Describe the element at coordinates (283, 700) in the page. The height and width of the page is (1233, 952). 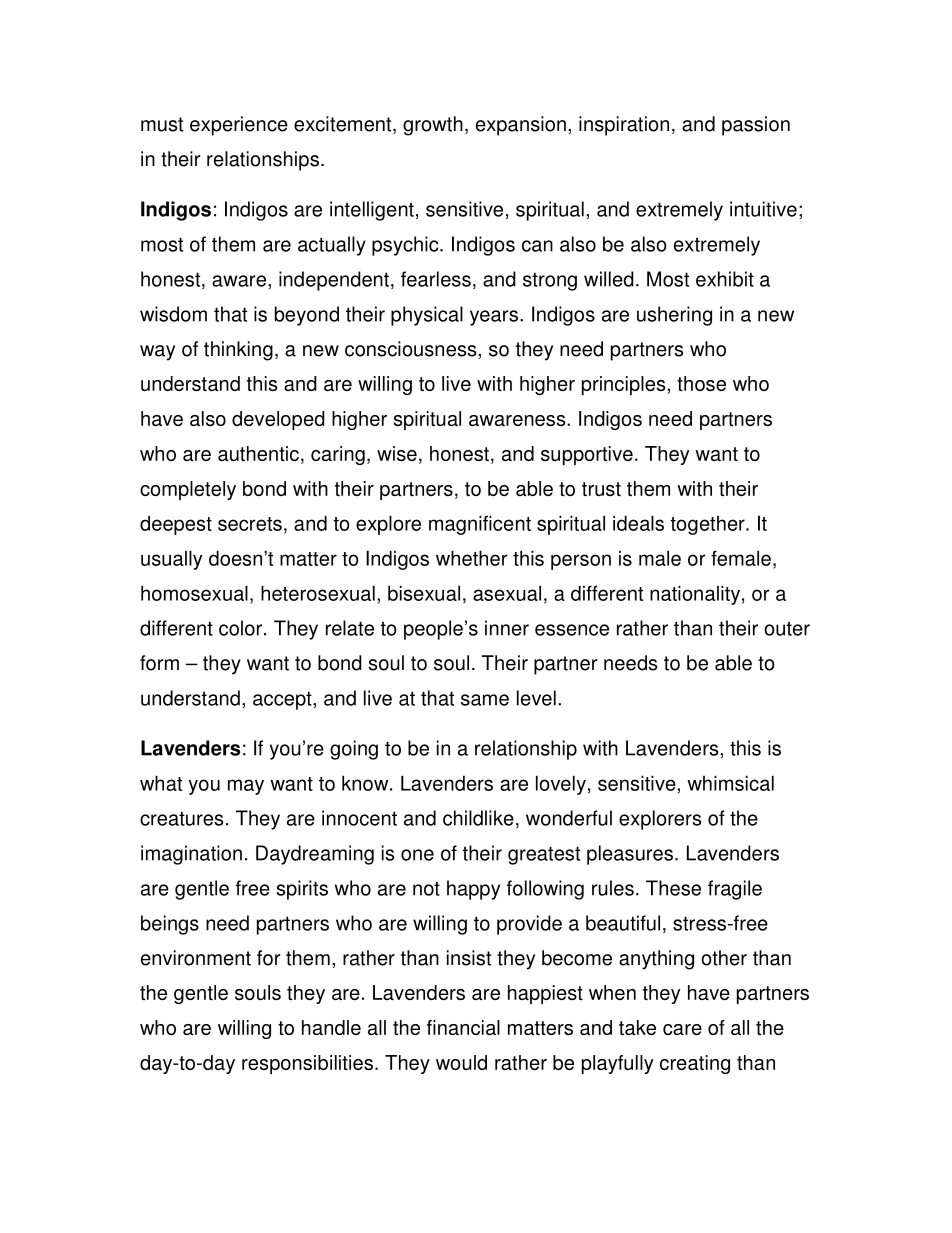
I see `accept` at that location.
